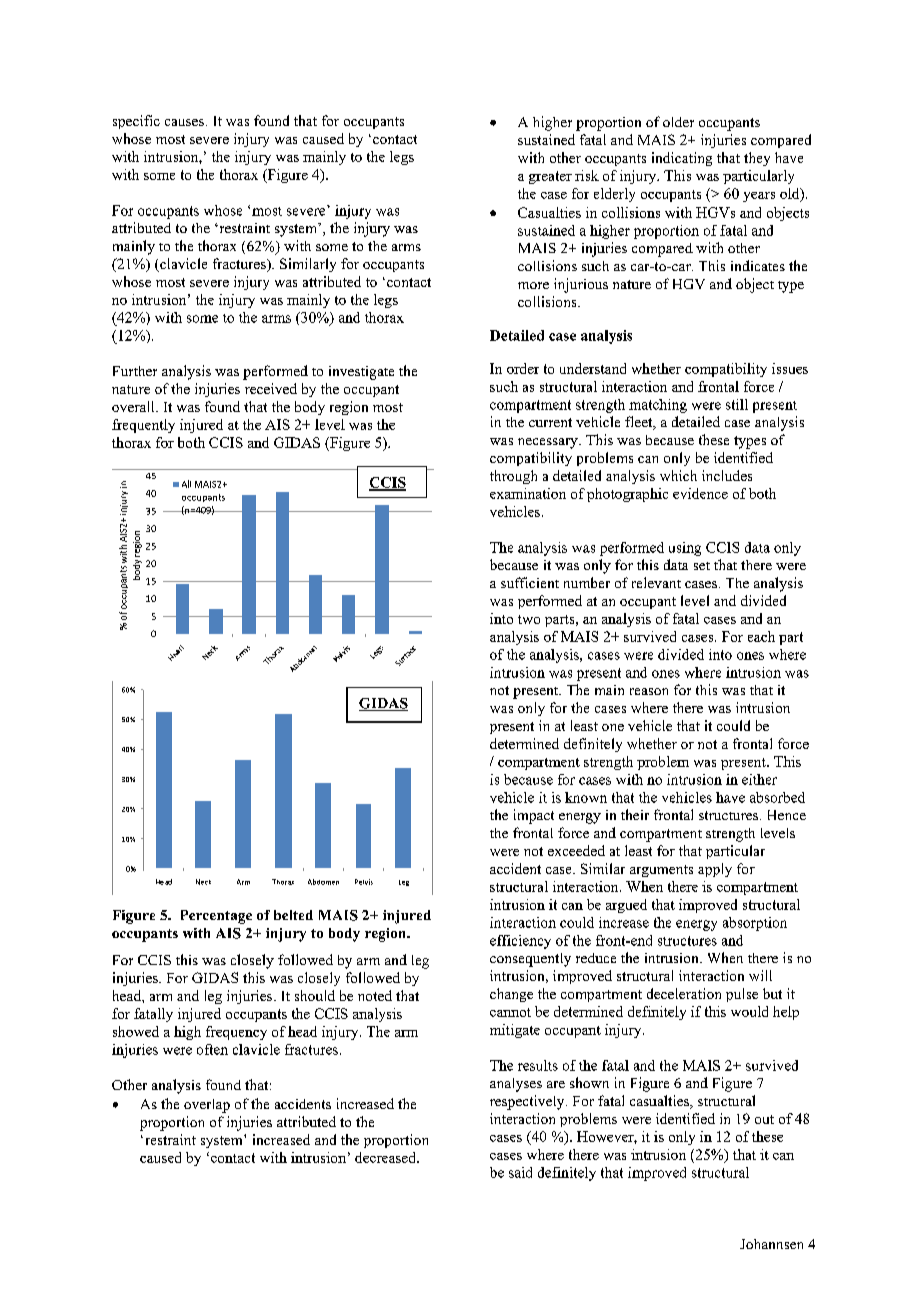 This screenshot has width=924, height=1308. What do you see at coordinates (216, 917) in the screenshot?
I see `Percentage` at bounding box center [216, 917].
